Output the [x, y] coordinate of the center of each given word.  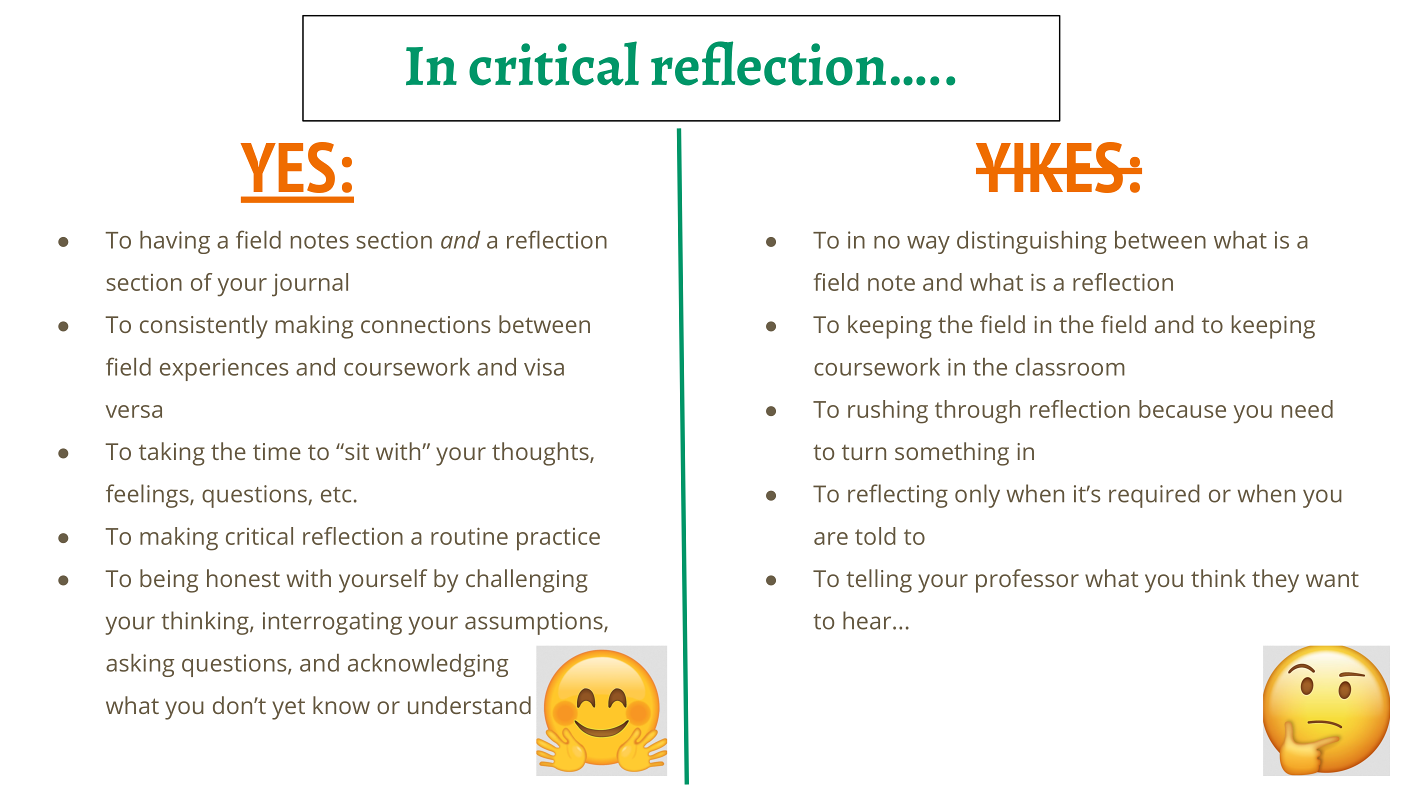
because [1182, 409]
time [277, 451]
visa [544, 367]
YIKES [1050, 167]
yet [288, 709]
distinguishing [1032, 242]
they [1275, 581]
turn [864, 452]
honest [243, 578]
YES [288, 167]
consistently [204, 327]
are [831, 538]
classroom [1070, 367]
